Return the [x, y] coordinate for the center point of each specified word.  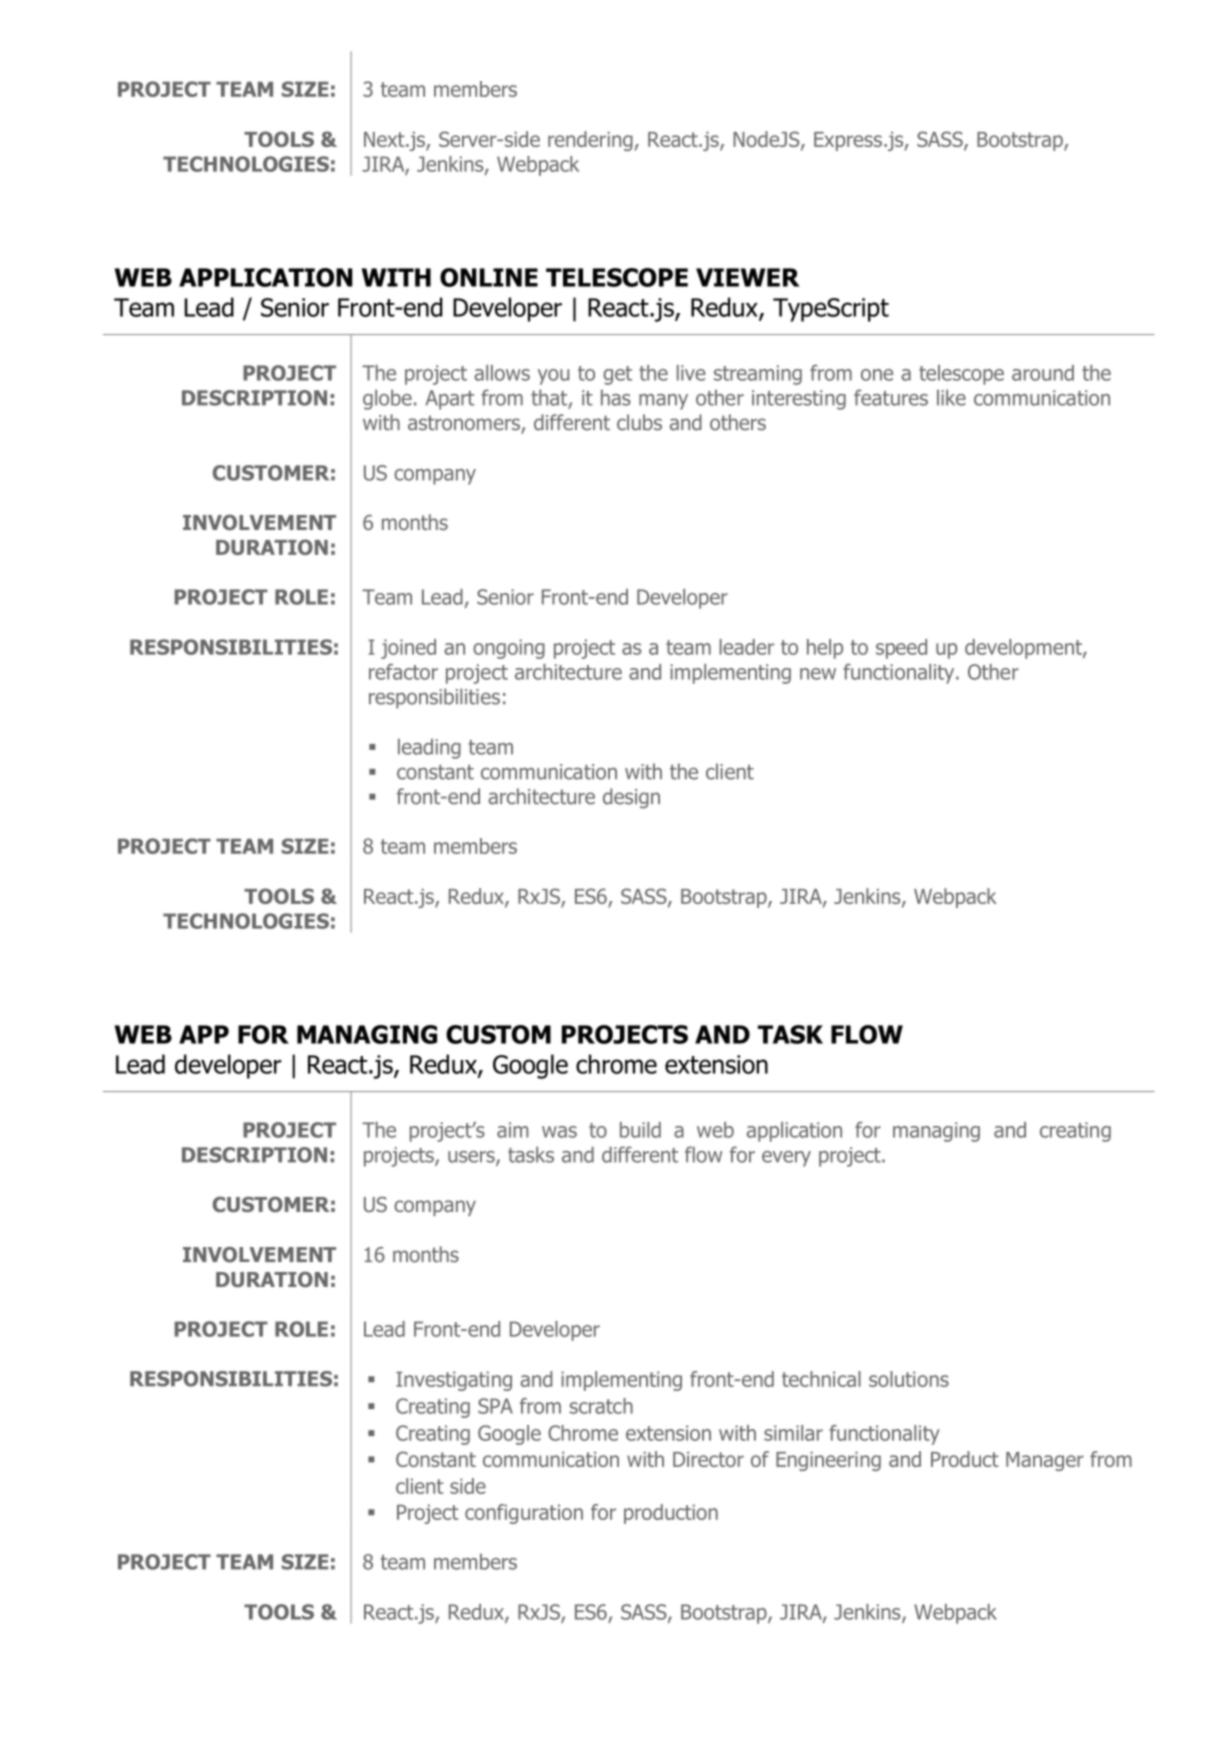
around [1043, 373]
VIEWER [748, 277]
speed [901, 649]
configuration [524, 1514]
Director [708, 1459]
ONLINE [489, 277]
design [631, 798]
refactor [403, 672]
